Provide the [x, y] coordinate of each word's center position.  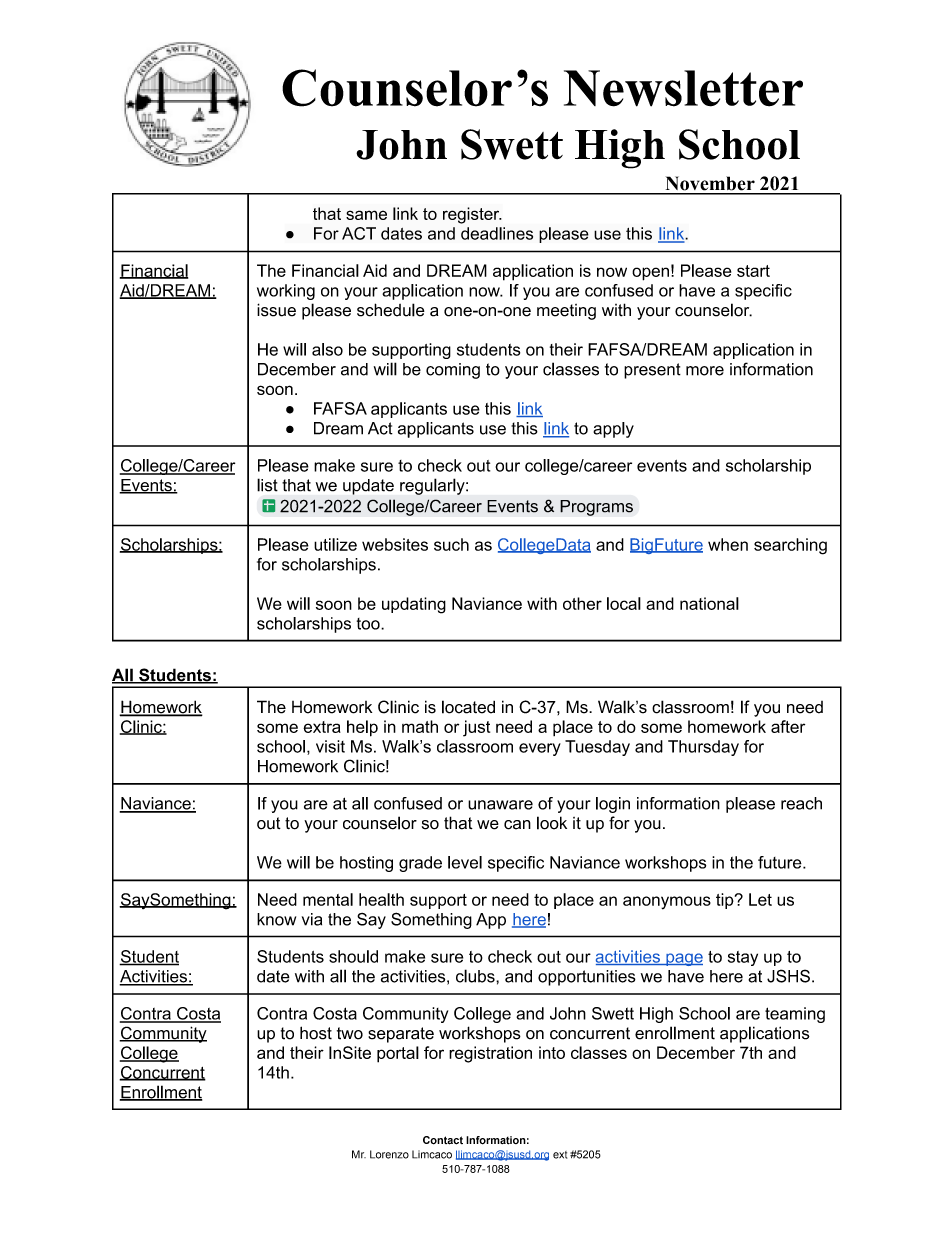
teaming [795, 1015]
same [366, 215]
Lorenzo [389, 1154]
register [472, 215]
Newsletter [683, 88]
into [552, 1052]
